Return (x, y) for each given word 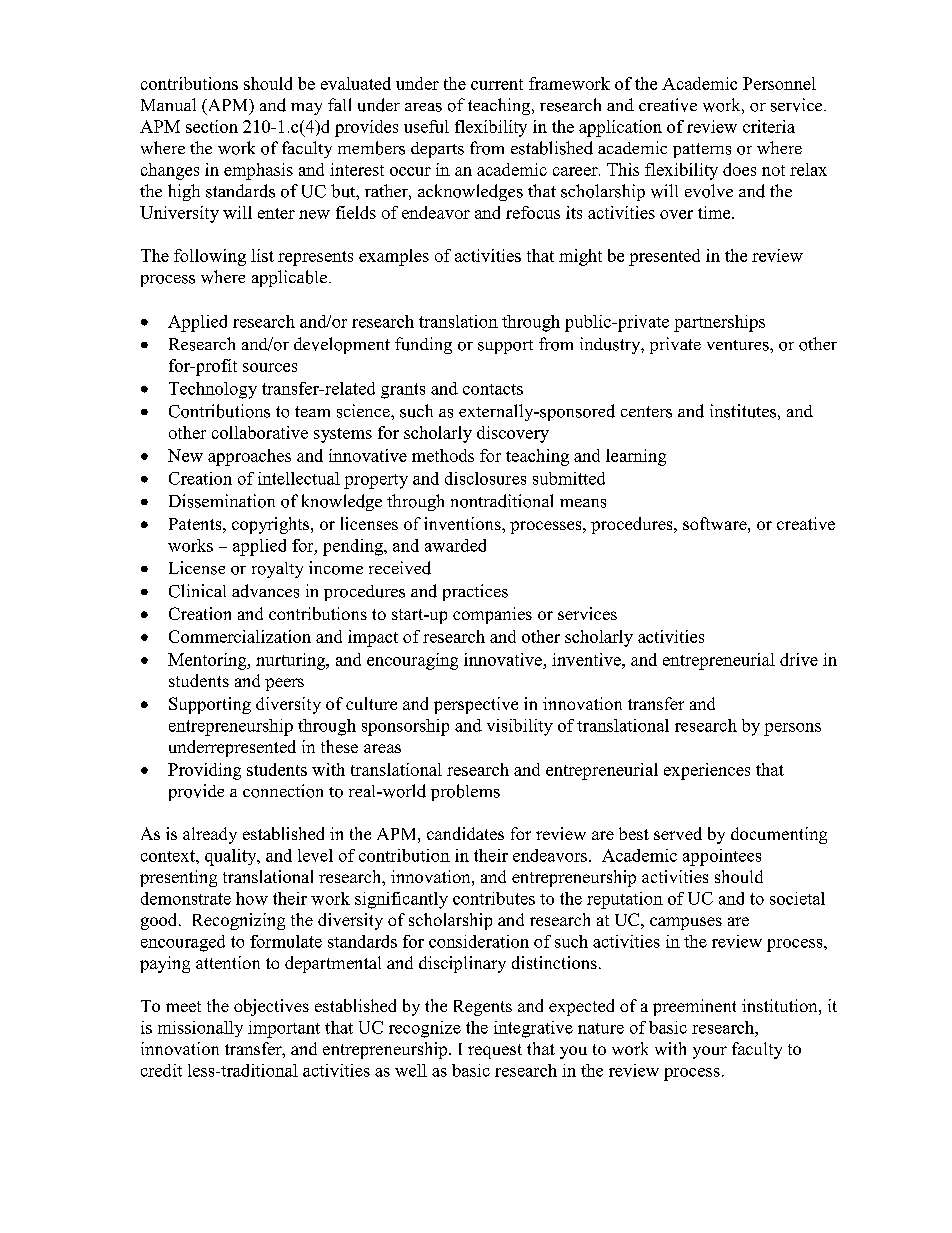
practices (475, 592)
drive (799, 659)
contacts (493, 389)
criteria (769, 126)
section (212, 126)
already (210, 835)
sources (270, 367)
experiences (707, 771)
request (495, 1051)
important (284, 1029)
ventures (739, 345)
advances (265, 591)
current (497, 84)
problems (465, 792)
